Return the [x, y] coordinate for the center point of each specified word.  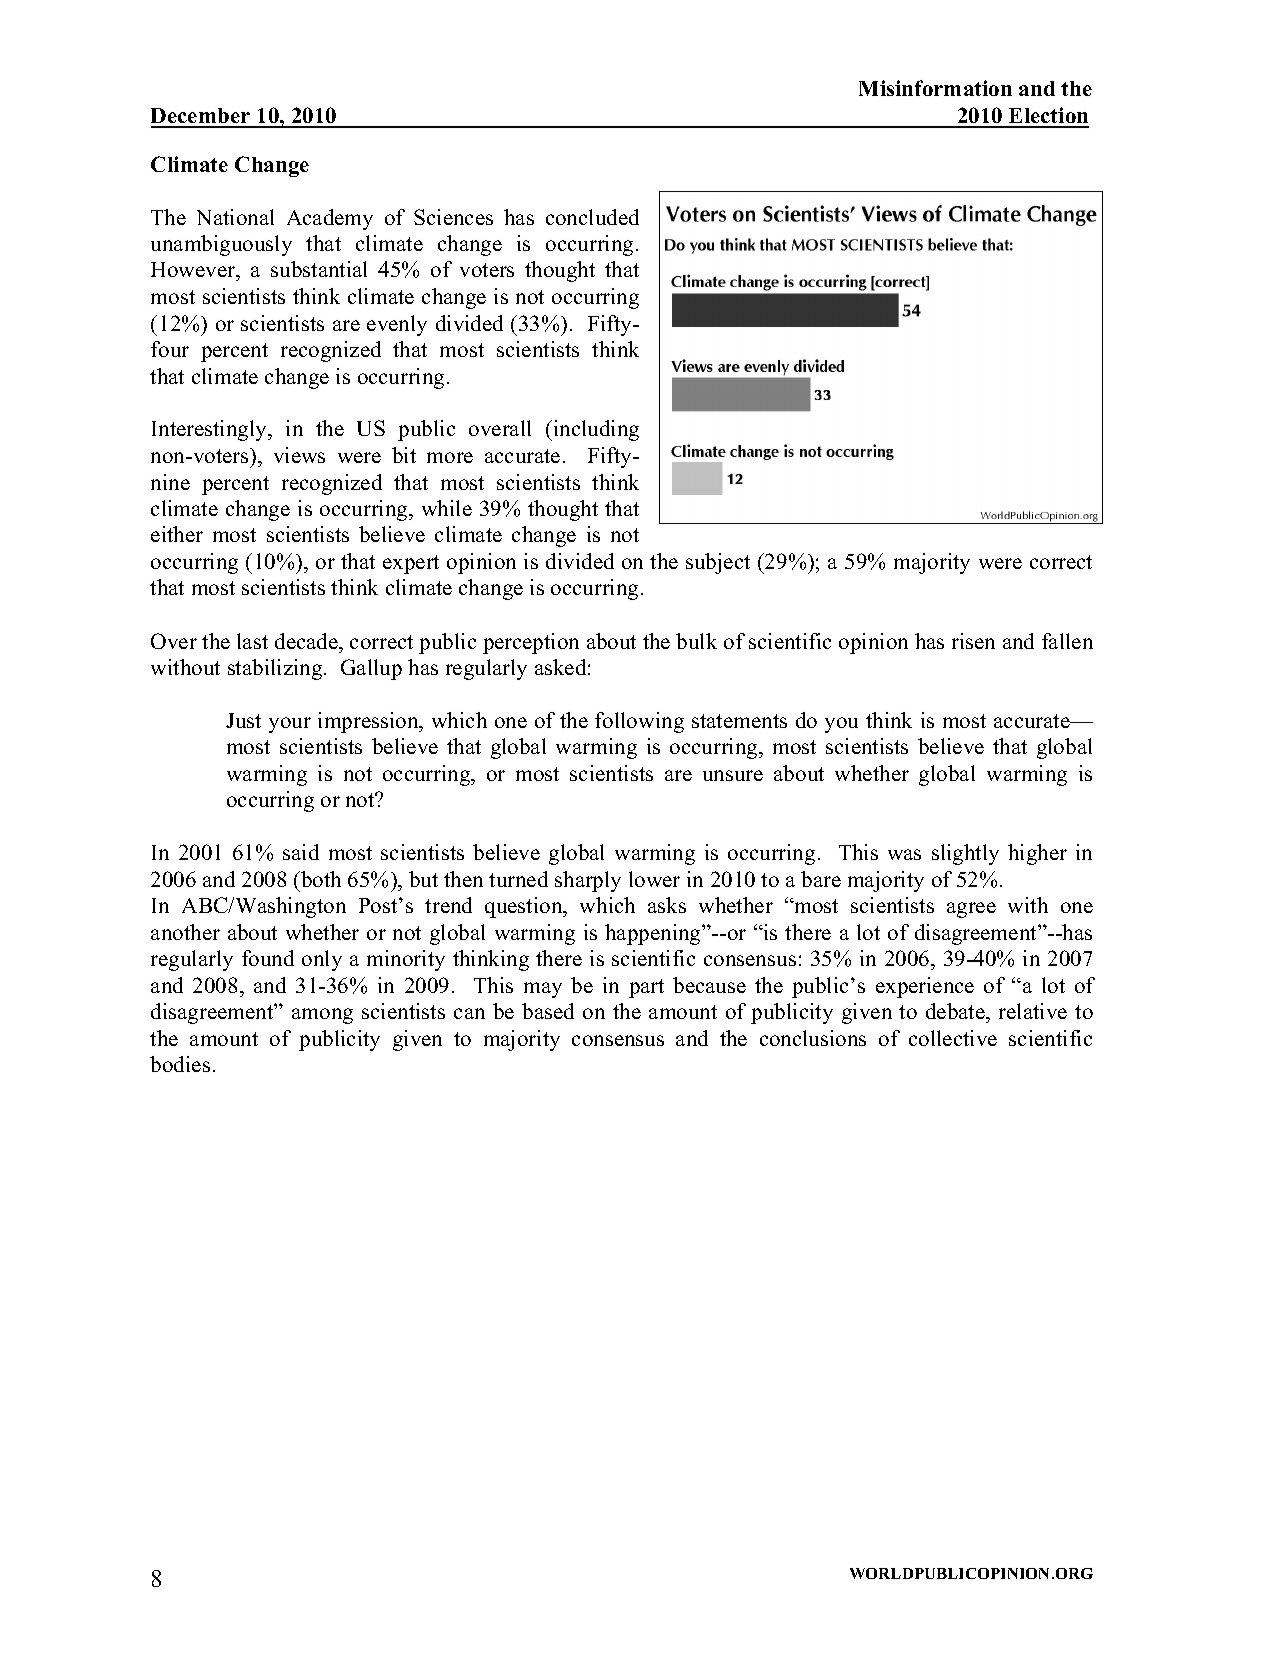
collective [953, 1038]
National [235, 217]
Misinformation [935, 88]
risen [973, 641]
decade [307, 641]
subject [718, 563]
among [322, 1016]
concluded [592, 217]
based [548, 1011]
